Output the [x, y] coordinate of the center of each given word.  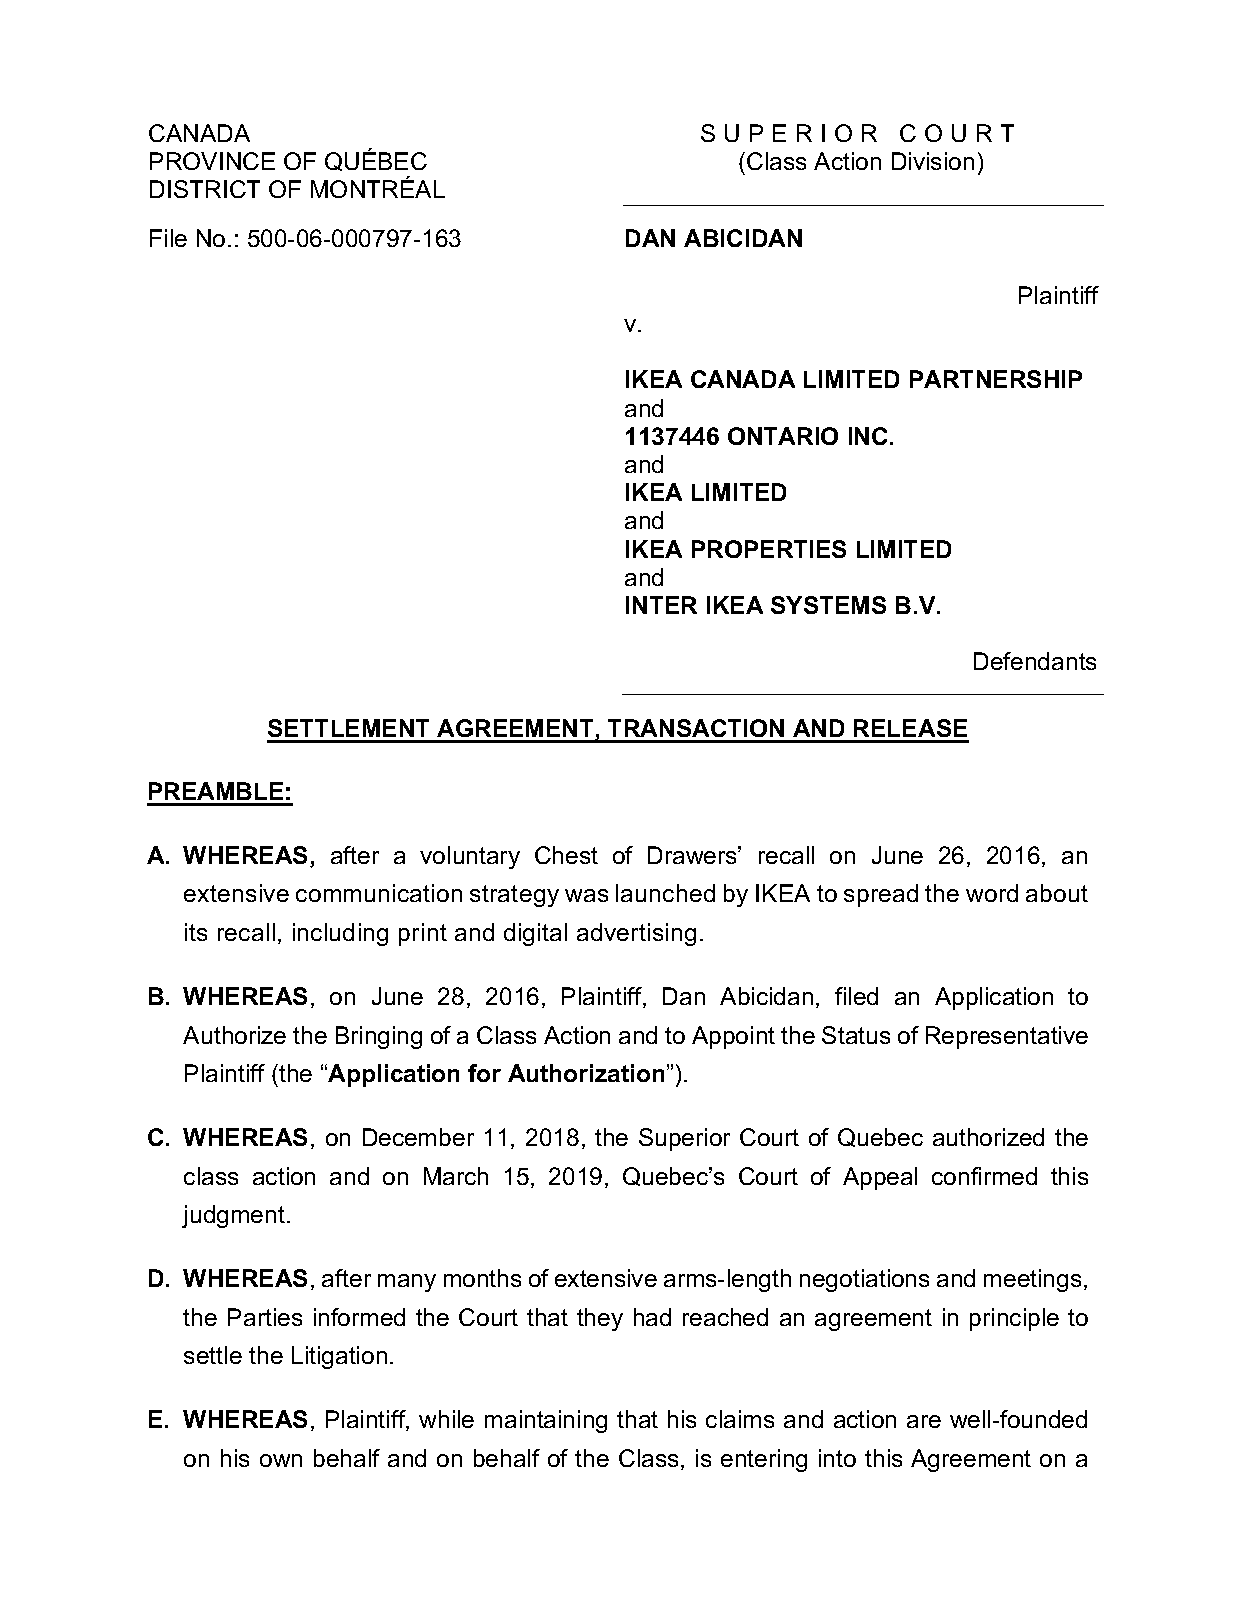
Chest [566, 855]
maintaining [546, 1421]
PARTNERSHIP [996, 379]
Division [933, 161]
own [281, 1460]
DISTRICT [205, 189]
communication [379, 893]
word [992, 893]
